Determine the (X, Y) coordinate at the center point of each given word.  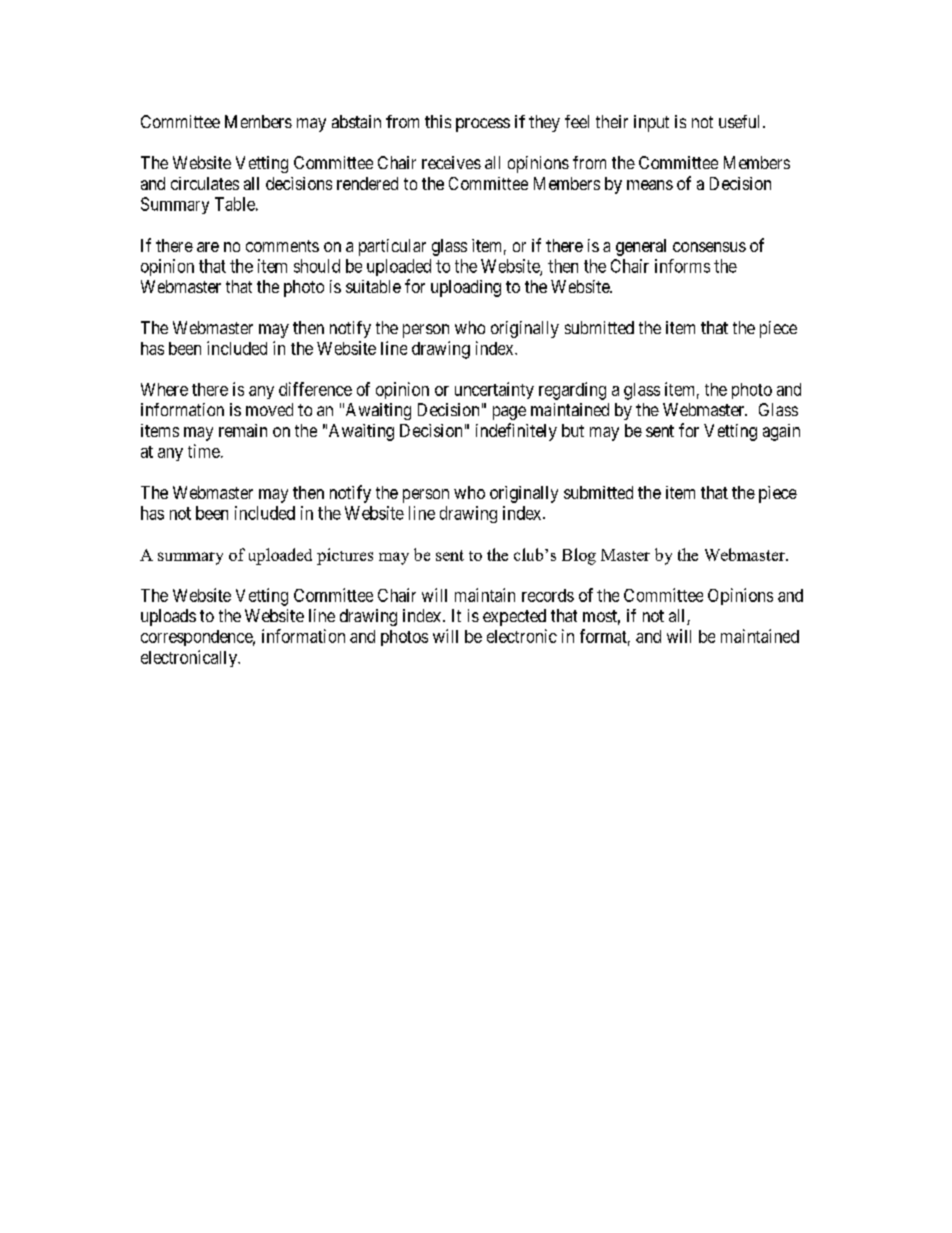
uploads (168, 617)
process (483, 125)
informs (682, 266)
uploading (466, 288)
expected (514, 617)
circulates (205, 183)
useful (741, 121)
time (204, 451)
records (548, 595)
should (317, 266)
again (781, 432)
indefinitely (516, 432)
